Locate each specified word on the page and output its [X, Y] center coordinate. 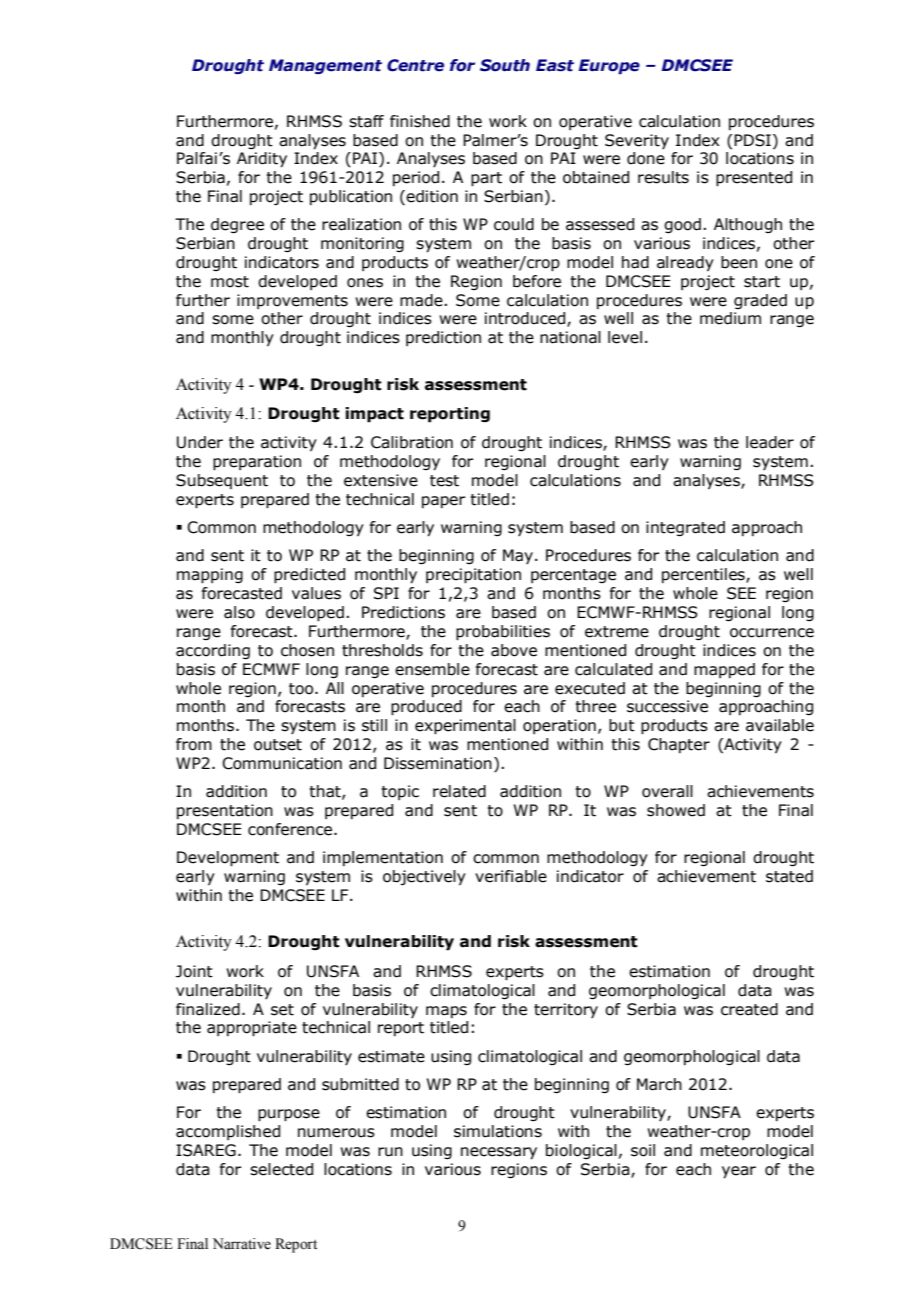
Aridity [262, 160]
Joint [194, 971]
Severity [637, 141]
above [514, 650]
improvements [292, 301]
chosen [307, 650]
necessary [499, 1153]
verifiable [511, 876]
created [749, 1009]
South [505, 65]
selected [281, 1169]
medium [730, 318]
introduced [526, 319]
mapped [724, 670]
